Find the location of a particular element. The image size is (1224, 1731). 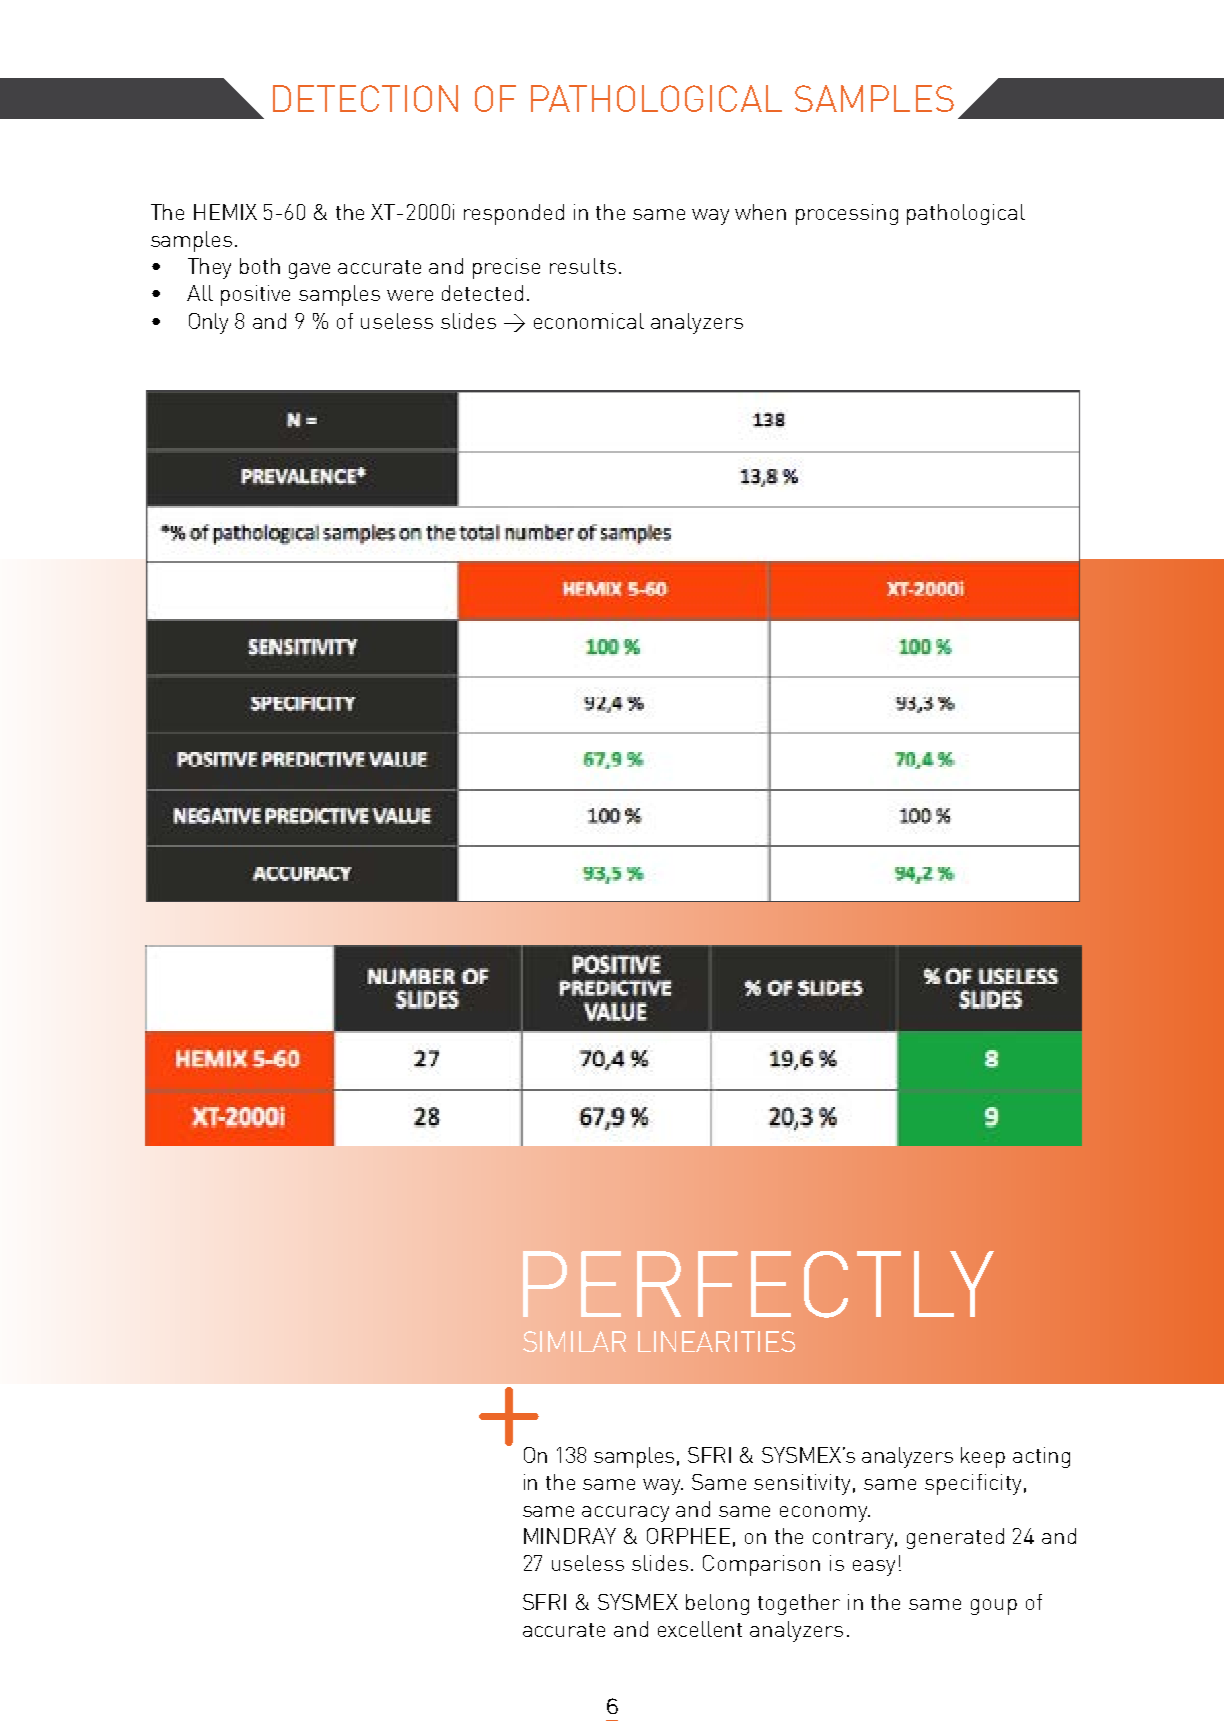

keep is located at coordinates (983, 1457).
